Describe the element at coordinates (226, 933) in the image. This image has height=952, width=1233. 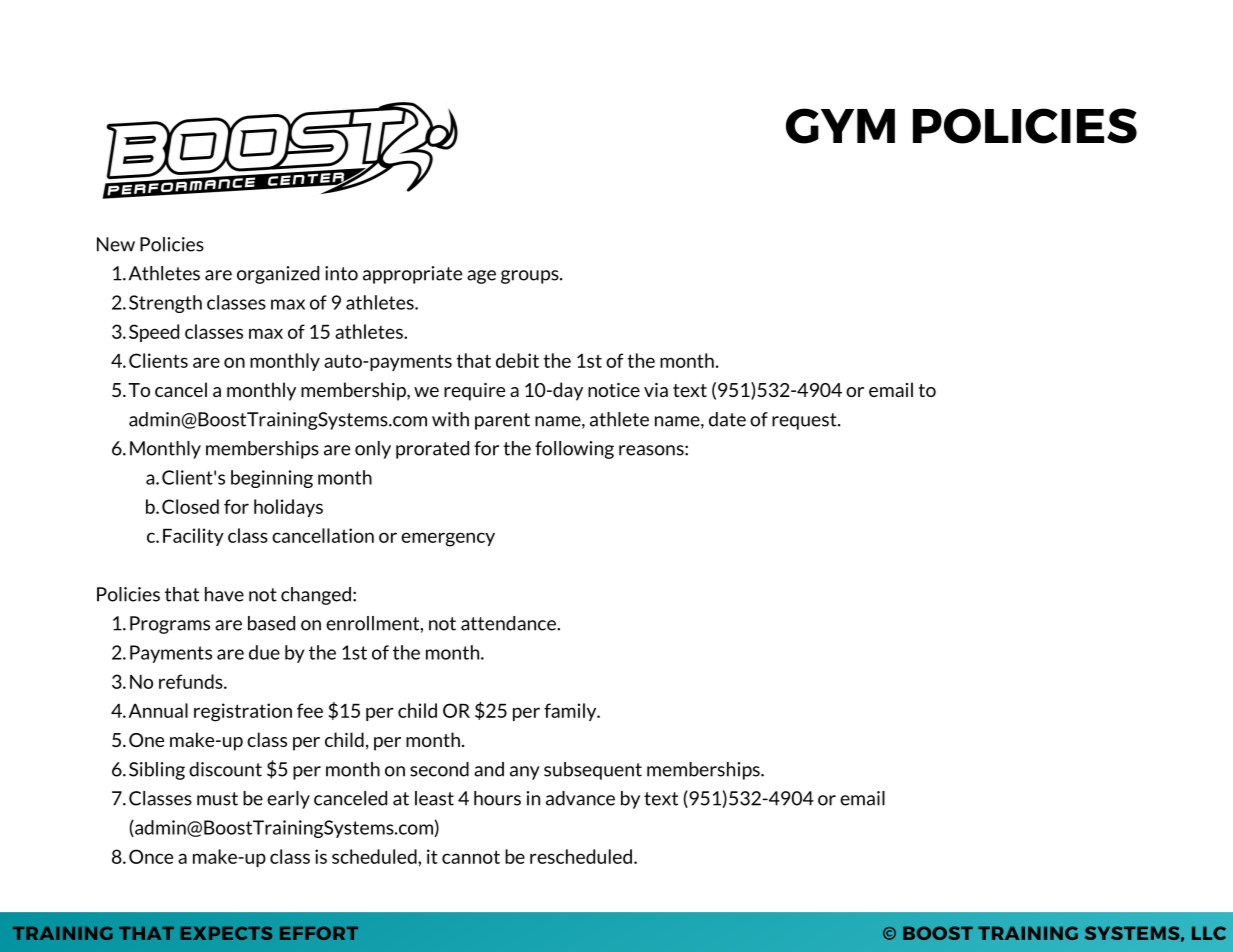
I see `EXPECTS` at that location.
